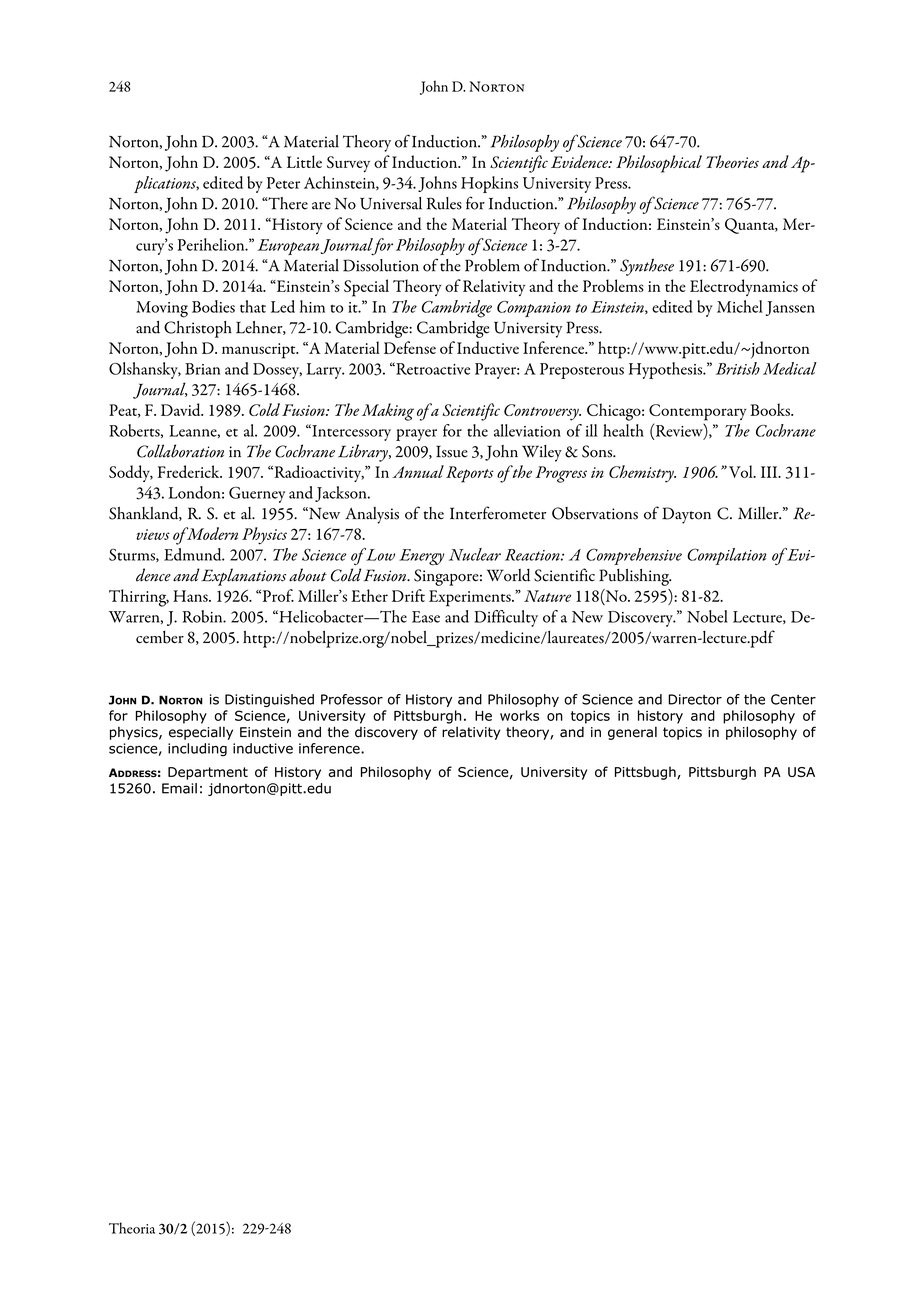  What do you see at coordinates (740, 306) in the document?
I see `Michel` at bounding box center [740, 306].
